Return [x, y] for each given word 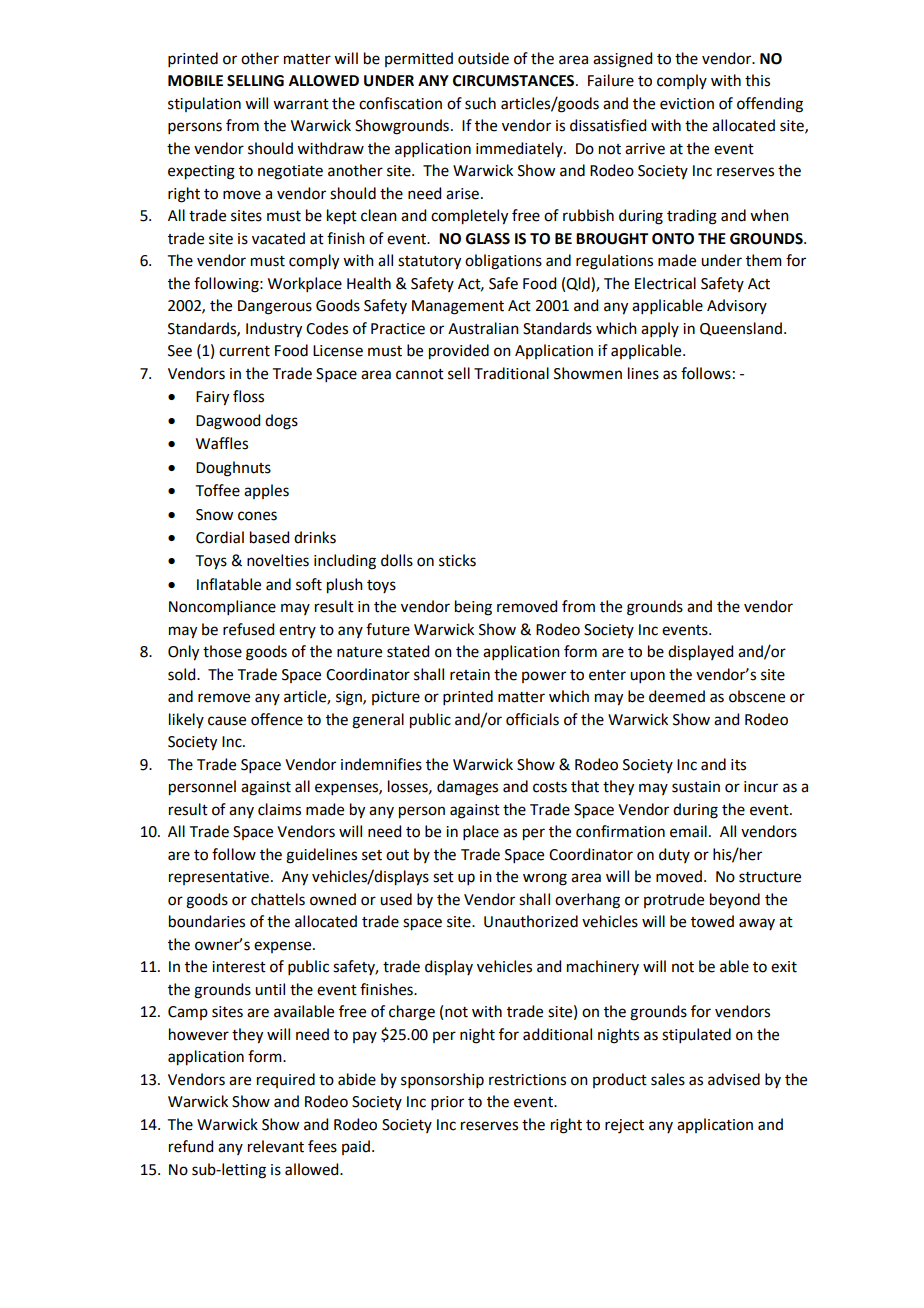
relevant [276, 1146]
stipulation [204, 104]
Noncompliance [222, 607]
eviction [687, 104]
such [480, 103]
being [473, 608]
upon [647, 677]
